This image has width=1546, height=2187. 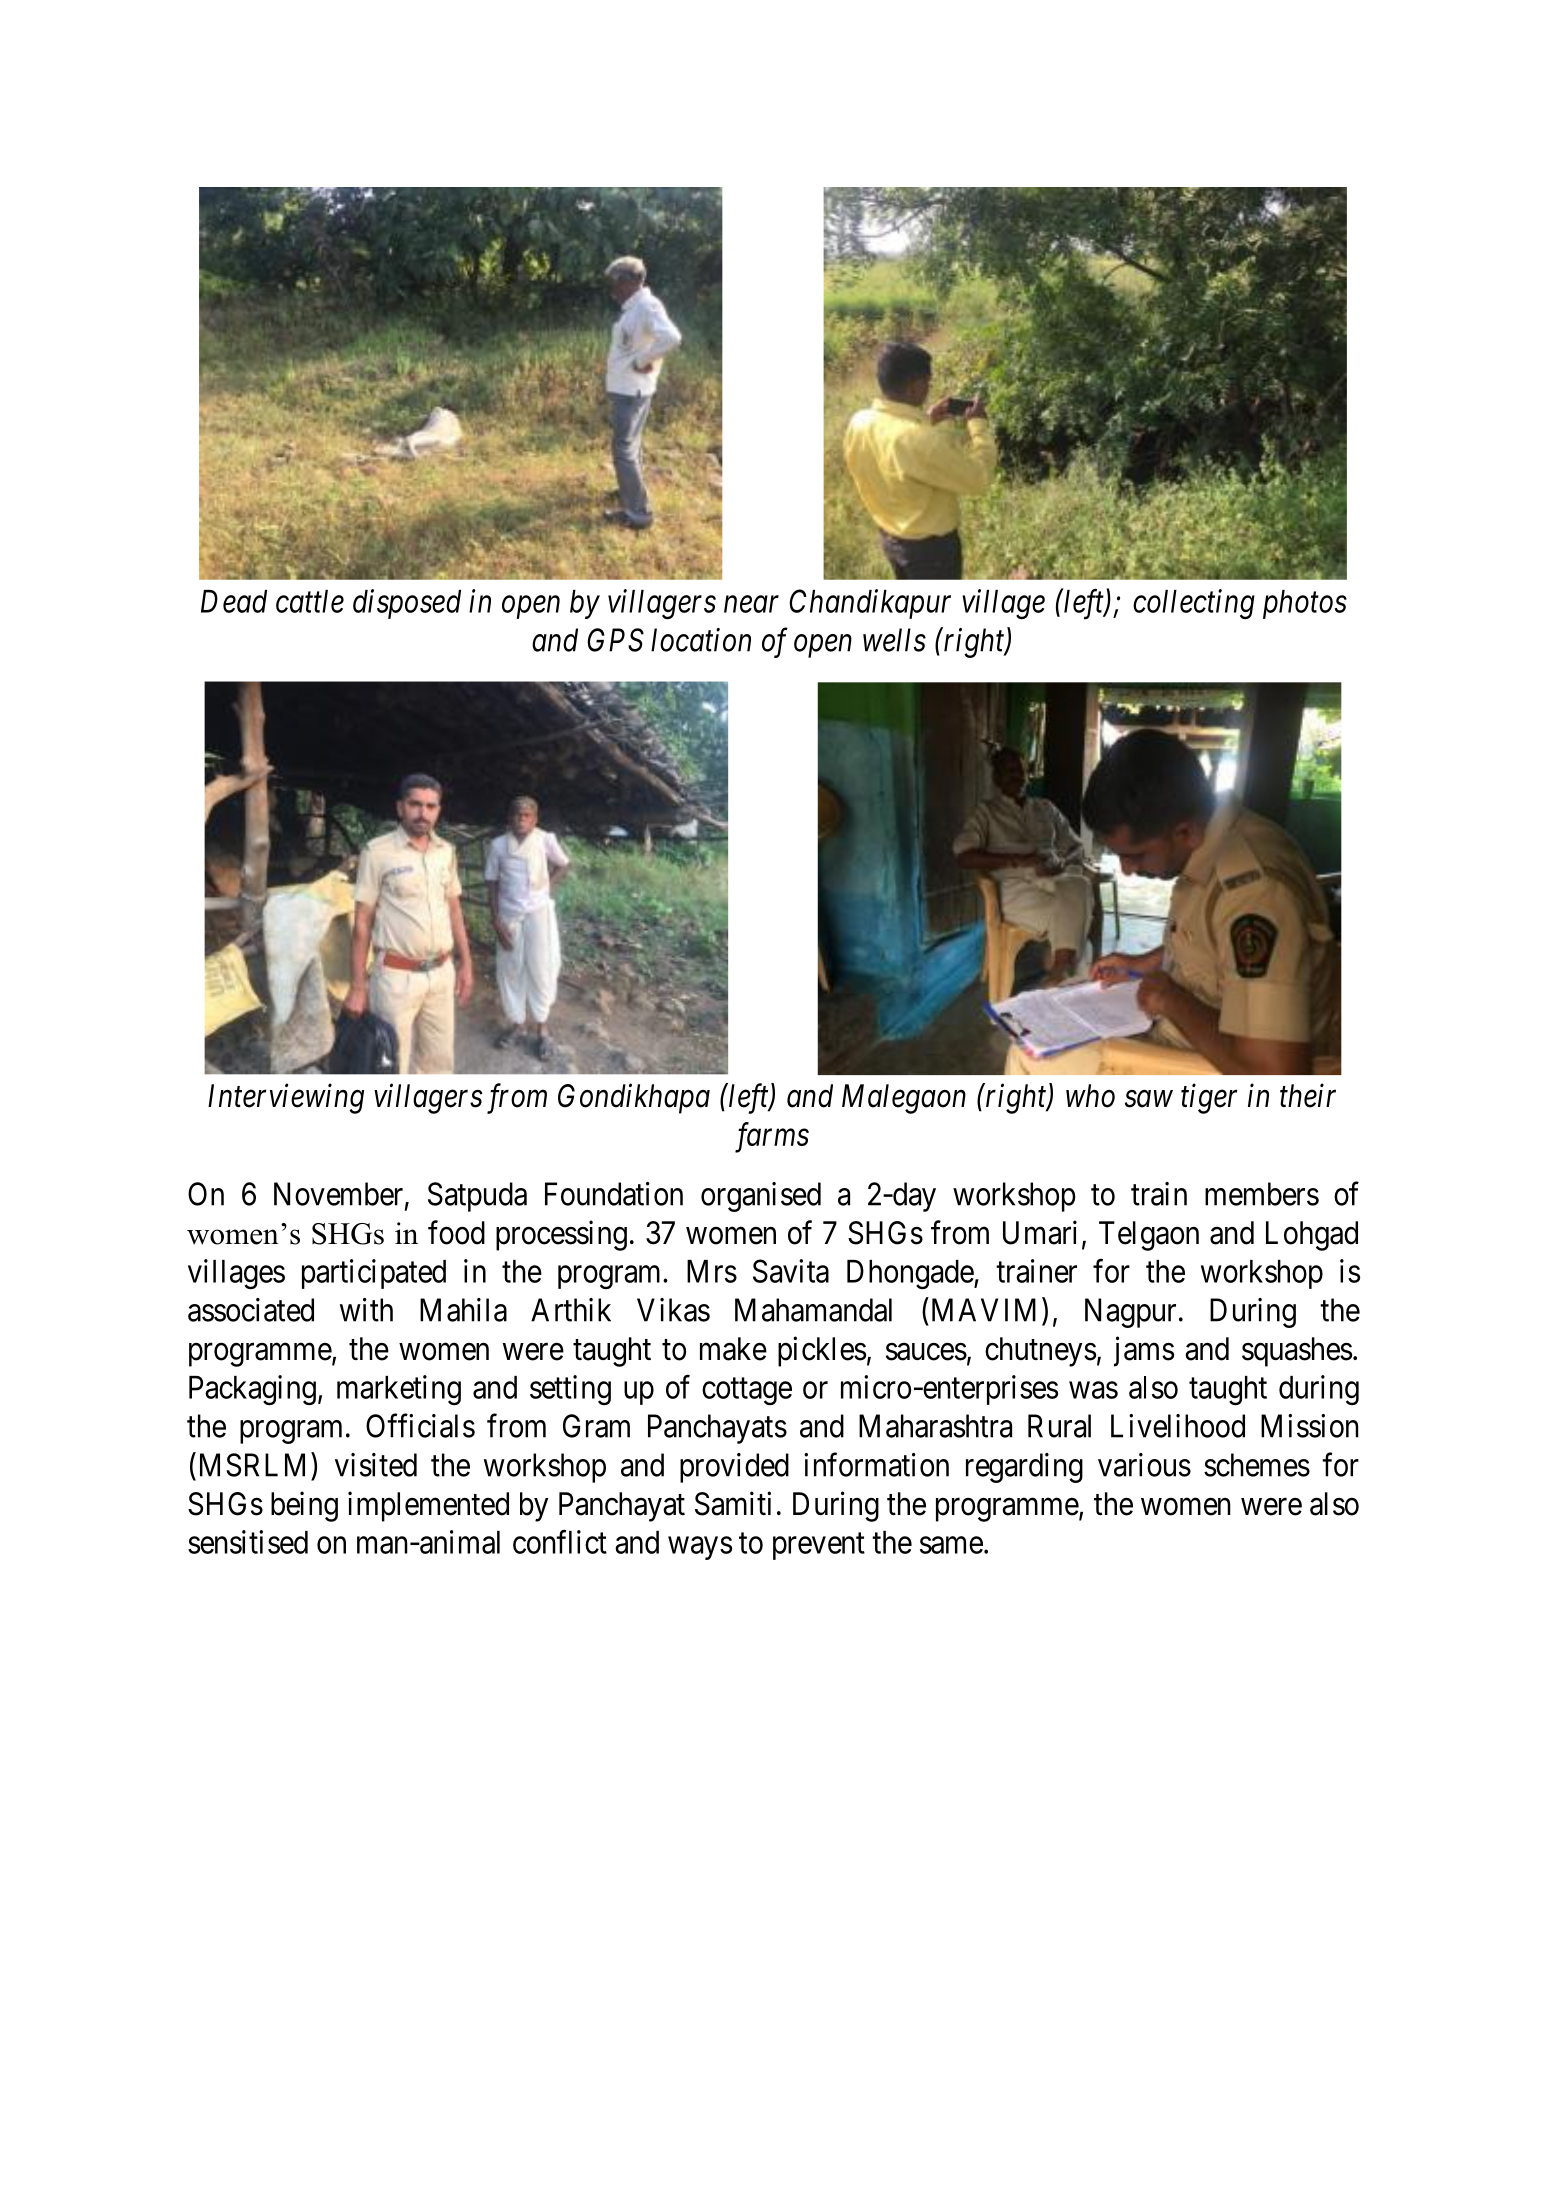 I want to click on various, so click(x=1144, y=1465).
